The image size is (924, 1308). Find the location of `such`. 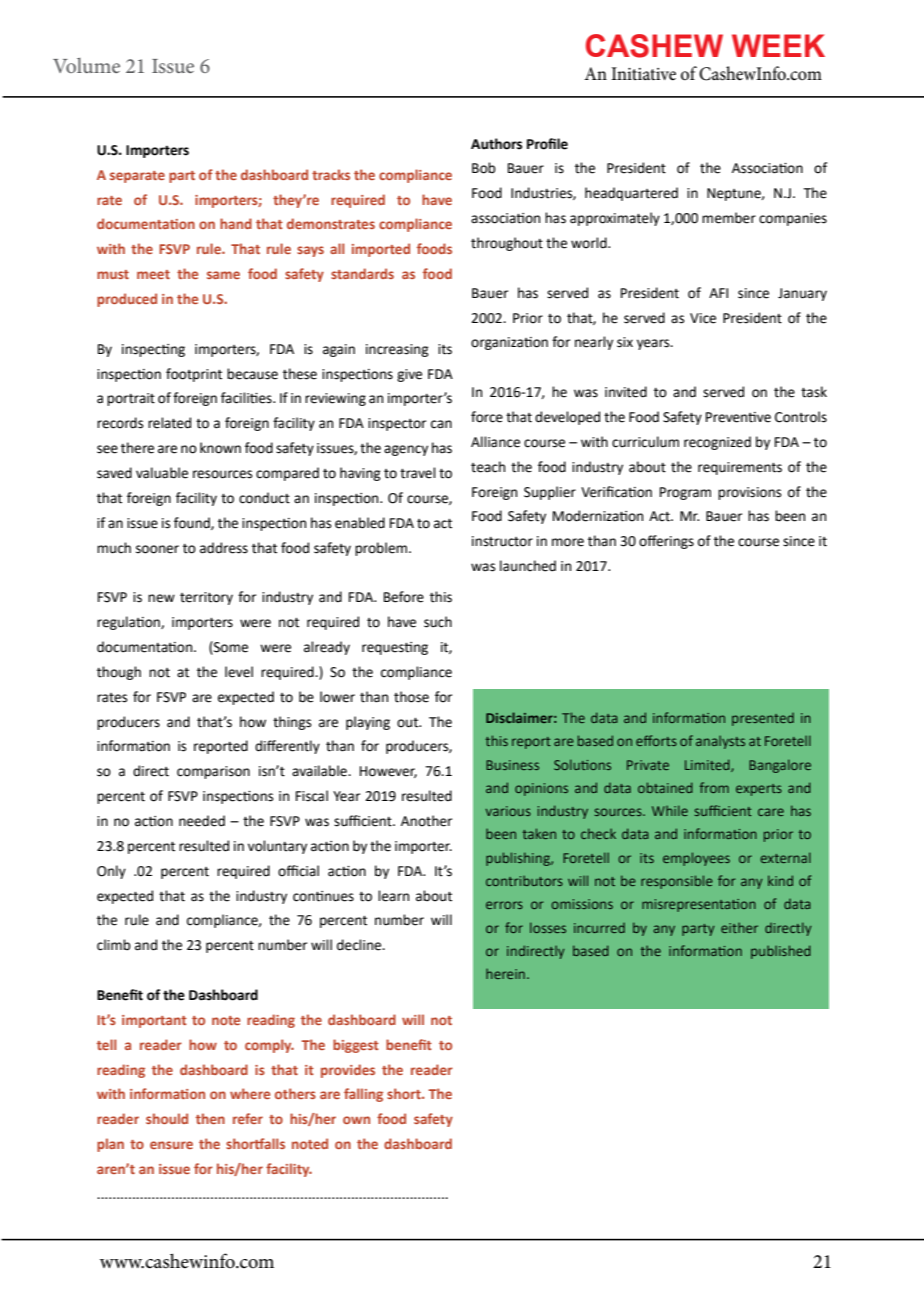

such is located at coordinates (438, 622).
